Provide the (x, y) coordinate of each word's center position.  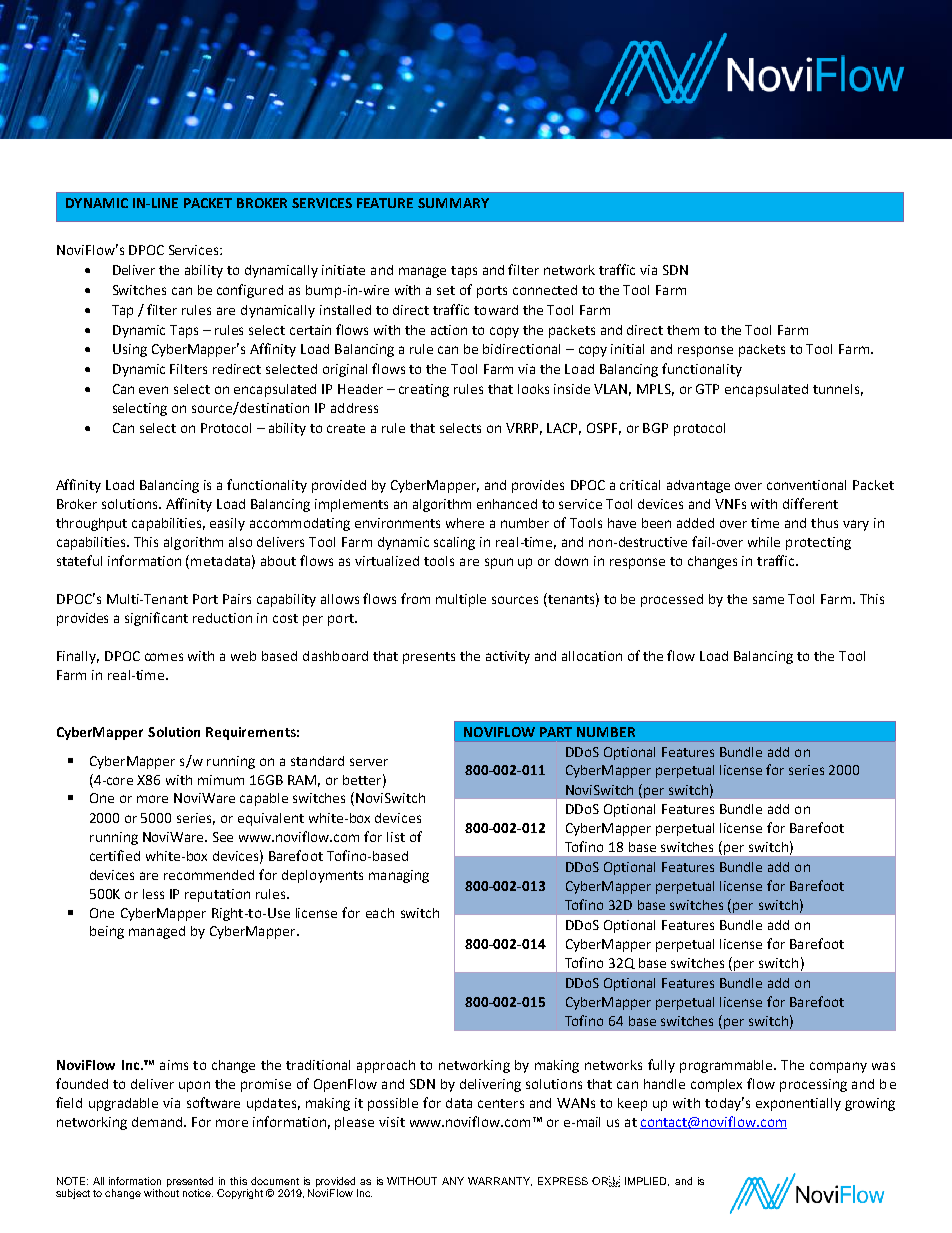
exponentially (798, 1104)
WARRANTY (500, 1181)
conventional (806, 485)
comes (164, 657)
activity (508, 657)
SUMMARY (453, 203)
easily (227, 524)
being (107, 932)
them (683, 330)
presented (190, 1183)
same (768, 600)
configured (250, 291)
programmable (727, 1066)
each (380, 913)
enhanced (507, 504)
